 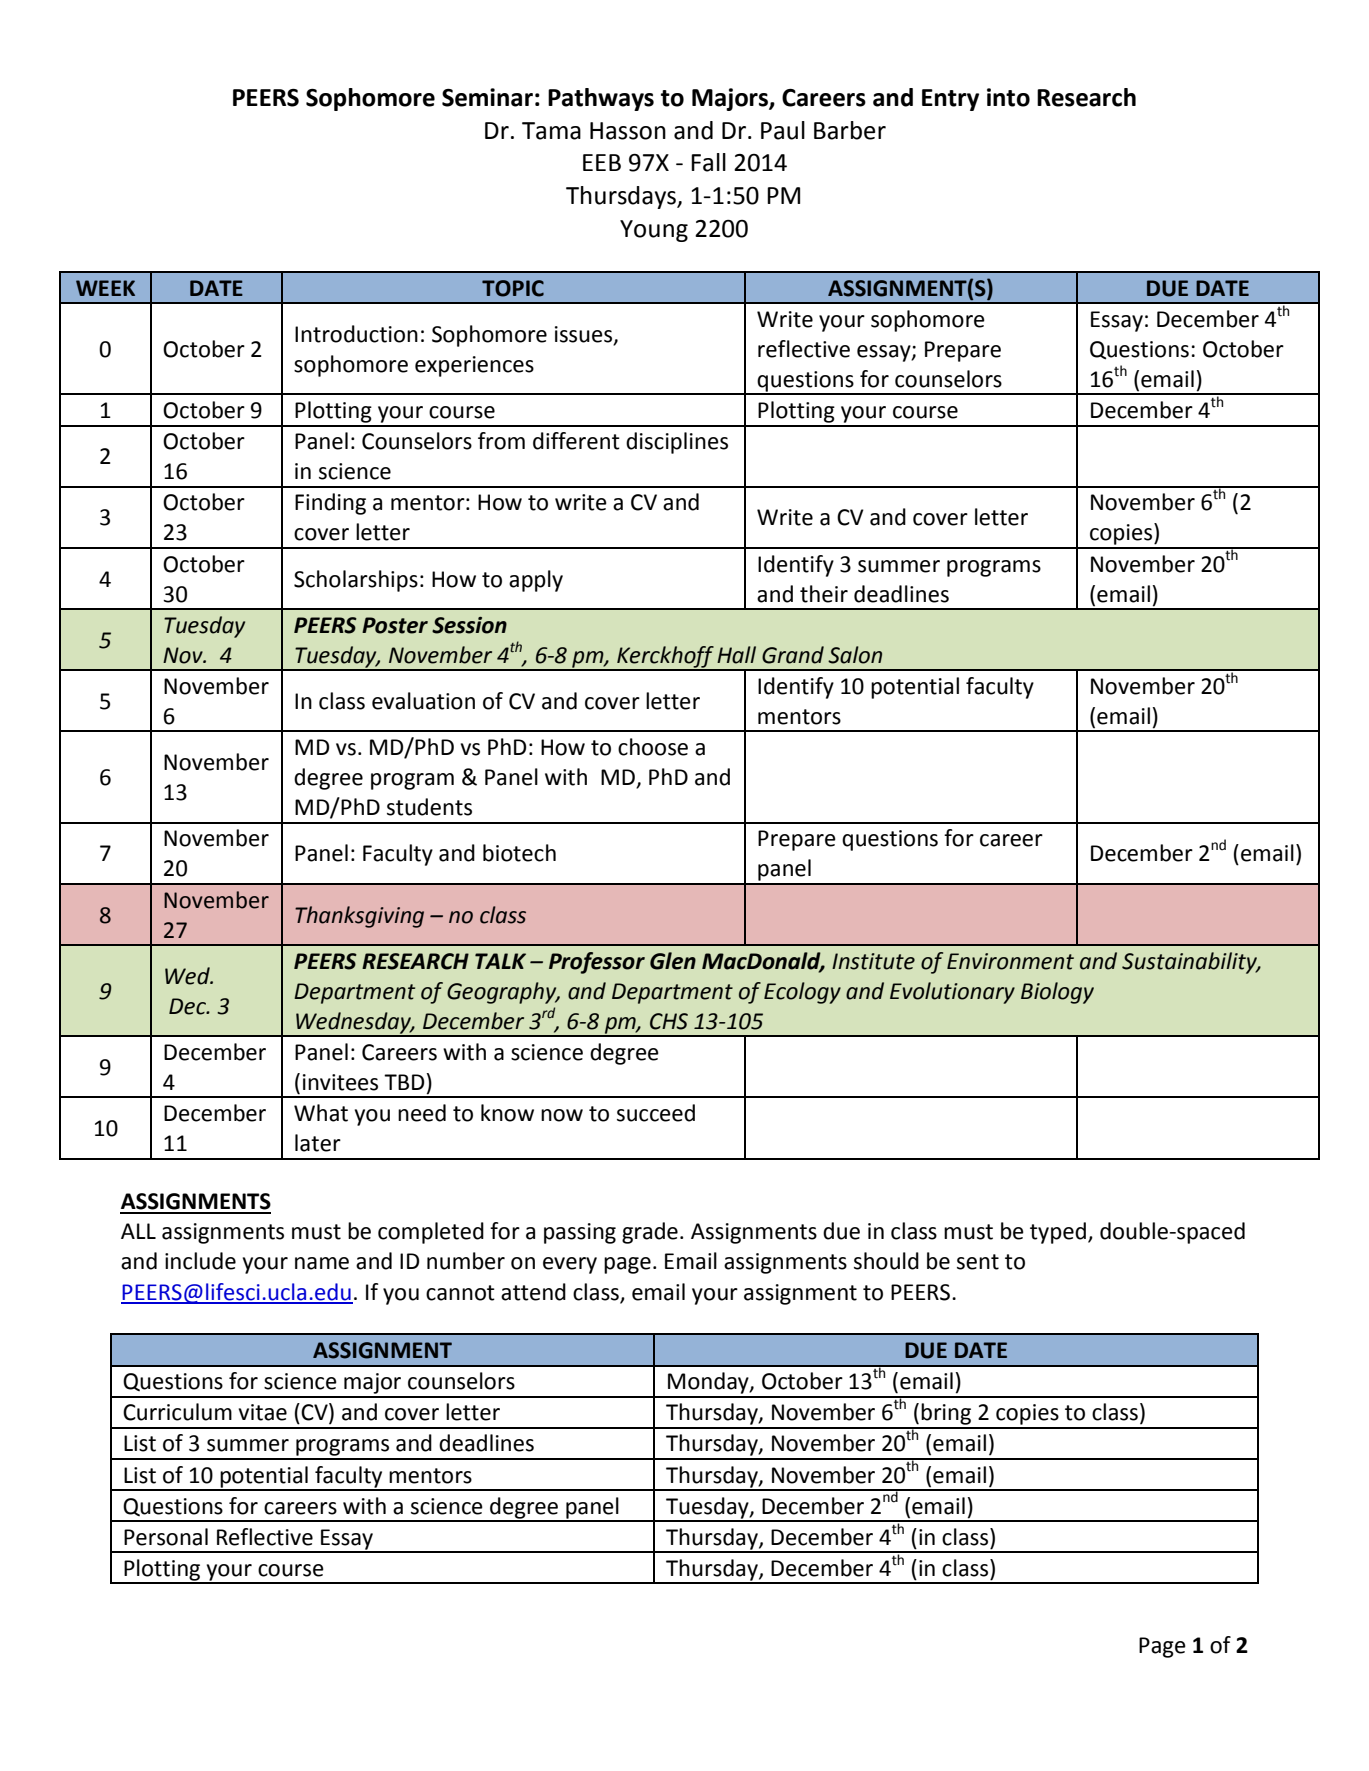 What do you see at coordinates (978, 1262) in the image?
I see `sent` at bounding box center [978, 1262].
